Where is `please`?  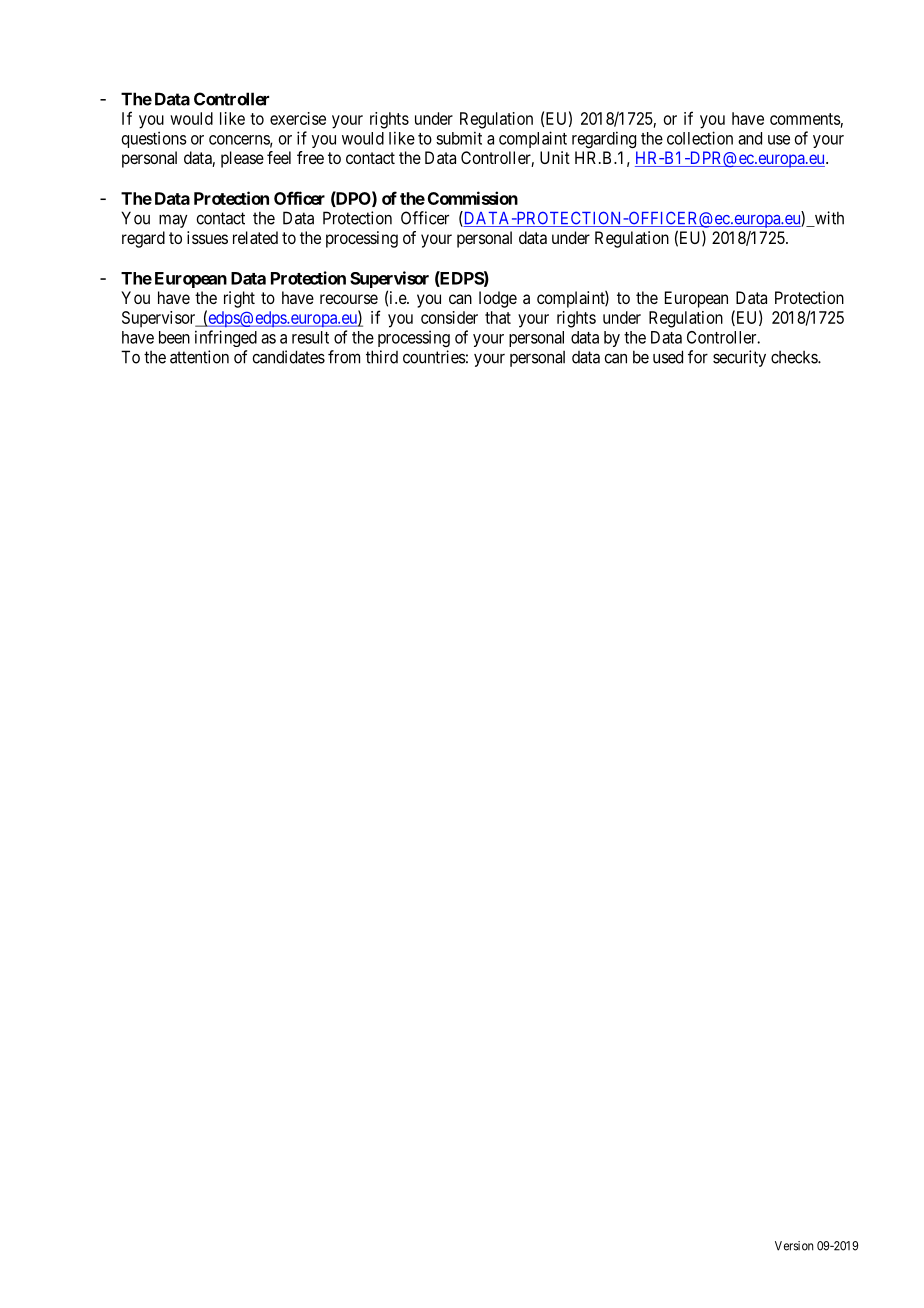
please is located at coordinates (242, 159).
